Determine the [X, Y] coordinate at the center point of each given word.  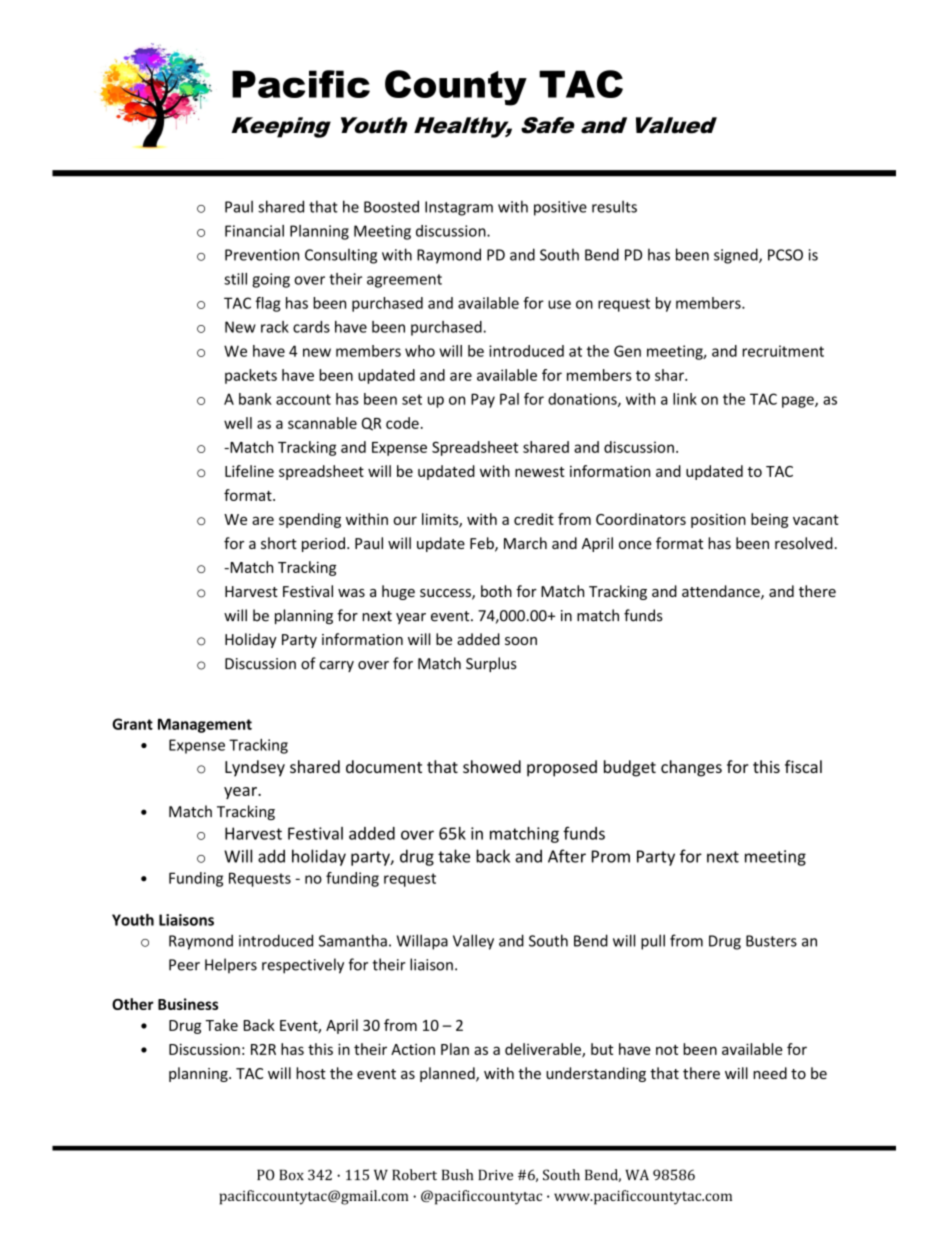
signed [737, 256]
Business [188, 1004]
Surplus [491, 664]
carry [336, 666]
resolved [804, 543]
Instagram [459, 208]
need [770, 1073]
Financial [254, 231]
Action [413, 1049]
